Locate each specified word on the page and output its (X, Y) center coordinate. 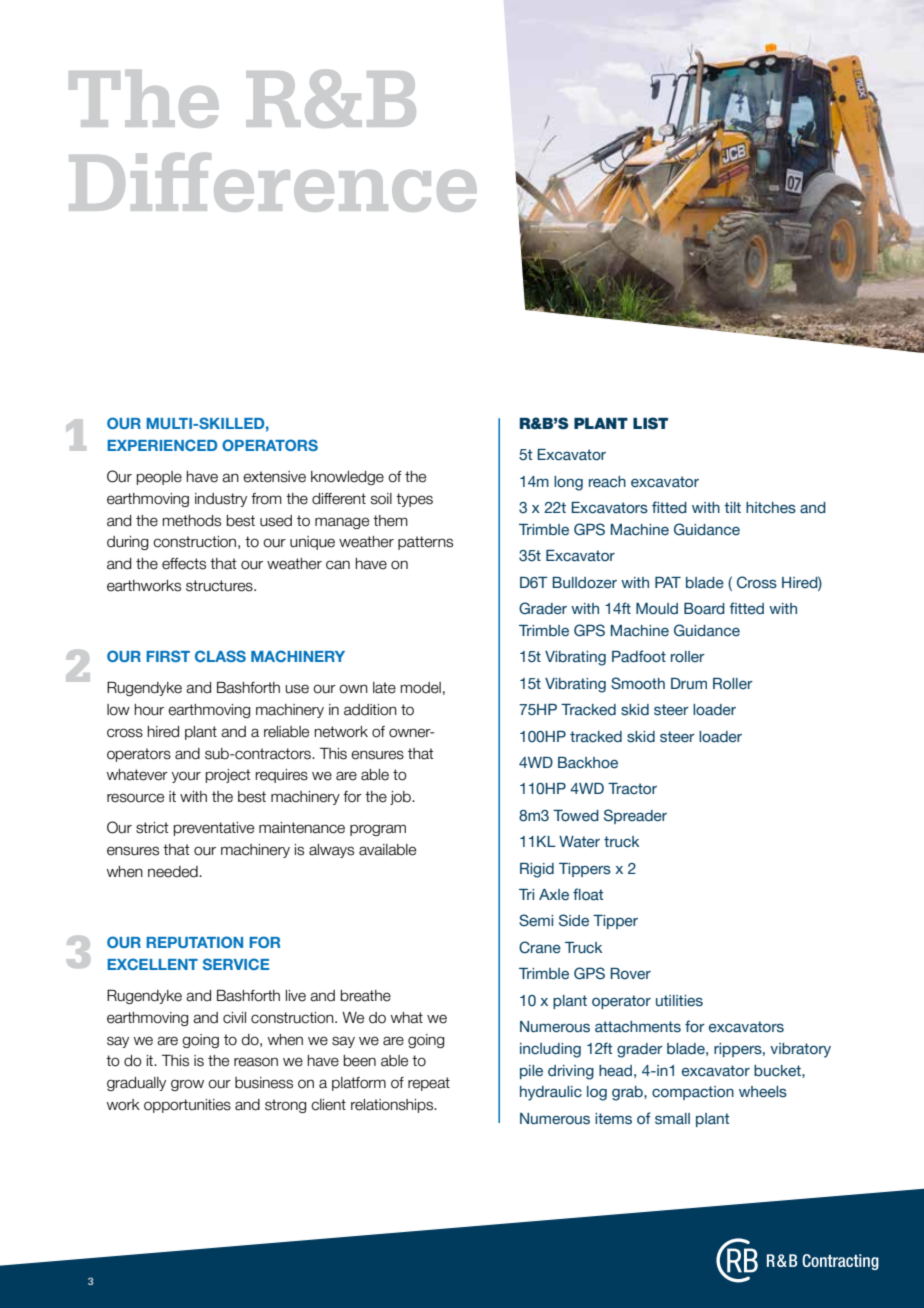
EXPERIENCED (162, 445)
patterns (425, 543)
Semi (536, 920)
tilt (732, 507)
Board (704, 609)
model (421, 688)
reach (607, 482)
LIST (650, 423)
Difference (273, 182)
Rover (630, 974)
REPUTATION (194, 942)
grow (187, 1085)
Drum (689, 684)
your (186, 777)
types (414, 500)
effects (184, 564)
